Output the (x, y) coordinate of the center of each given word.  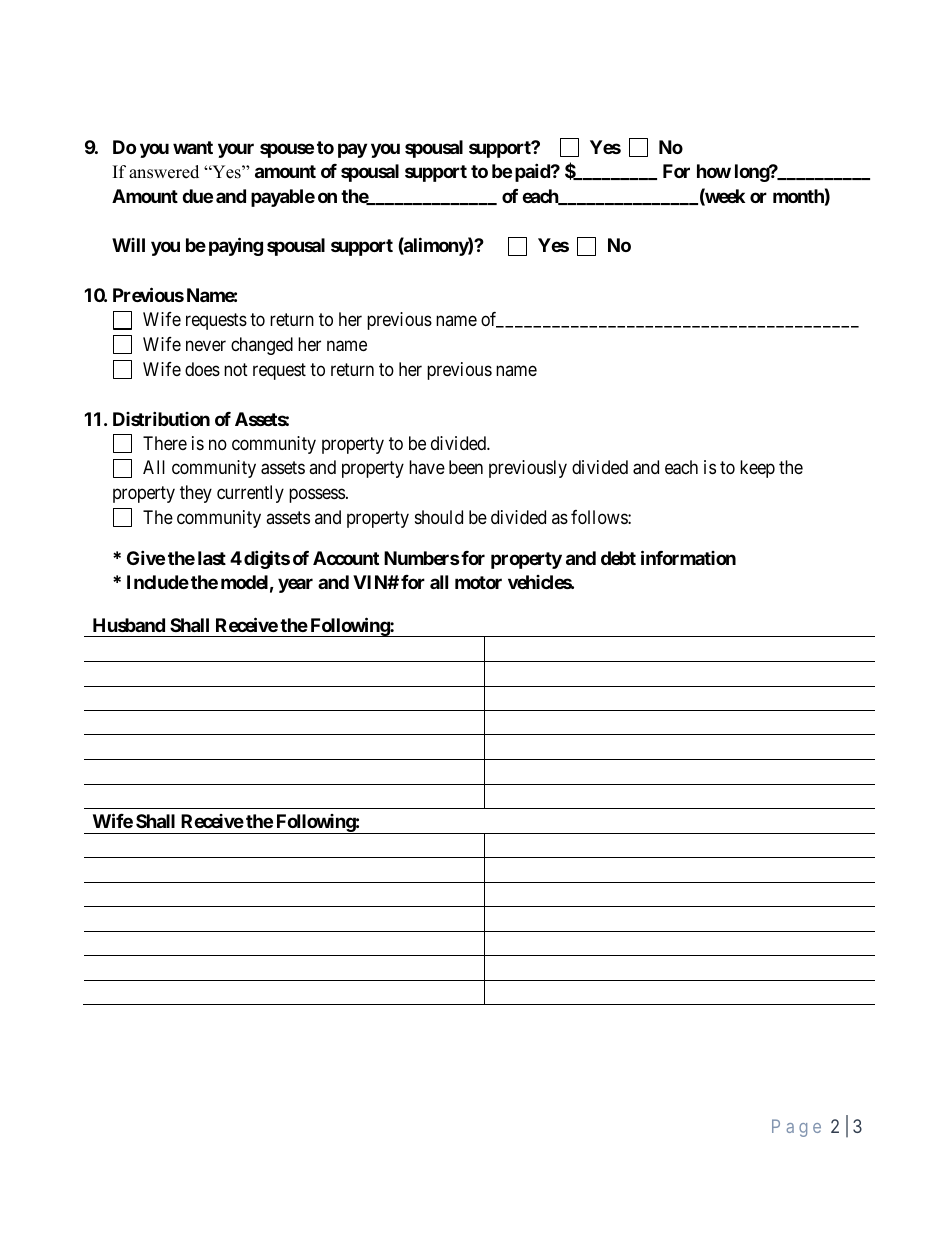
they (196, 494)
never (206, 345)
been (466, 467)
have (427, 467)
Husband (129, 625)
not (236, 369)
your (236, 150)
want (193, 147)
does (202, 369)
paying (236, 247)
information (688, 557)
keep (757, 469)
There (165, 443)
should (439, 517)
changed (262, 346)
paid (533, 172)
